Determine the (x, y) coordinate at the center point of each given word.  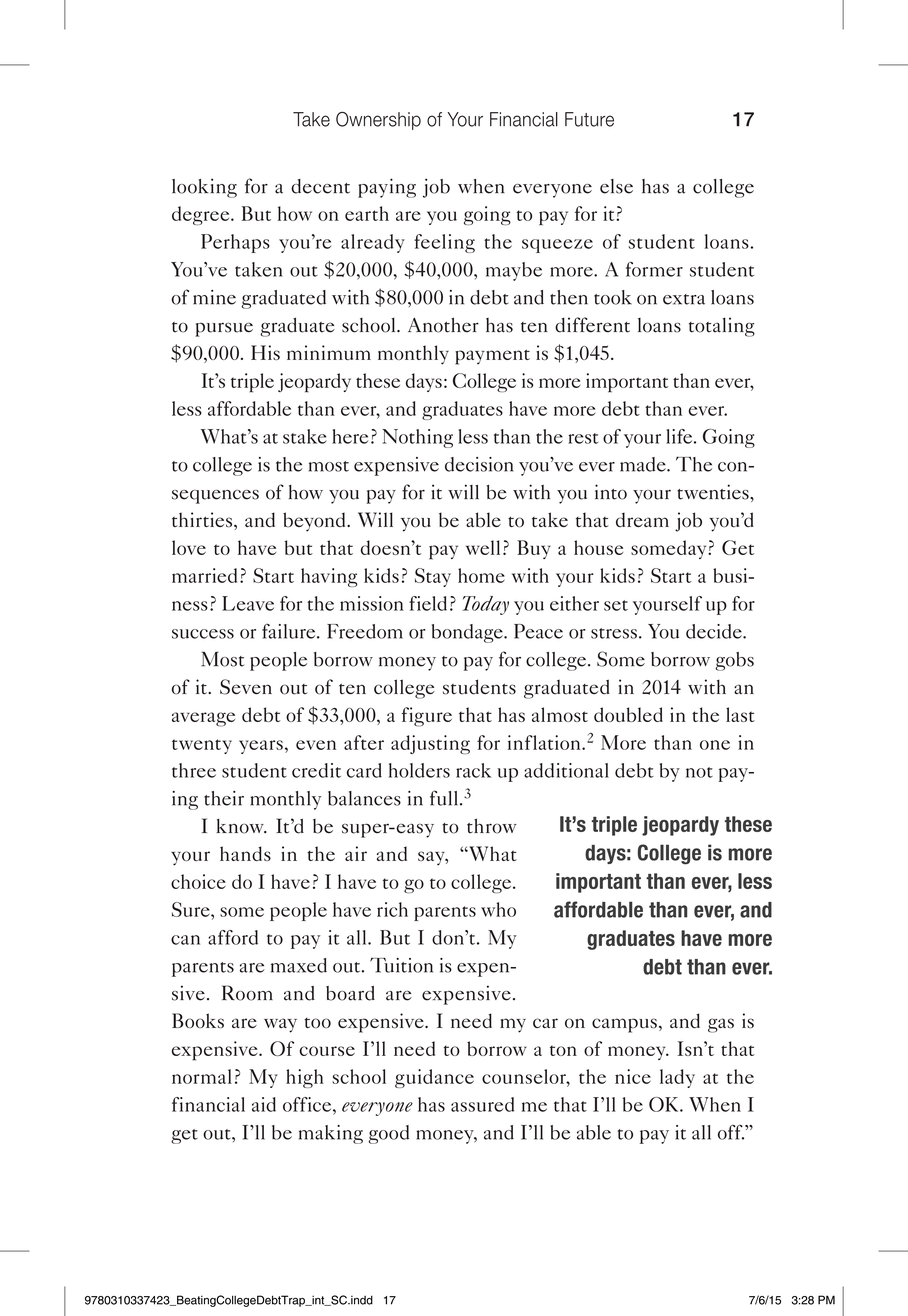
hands (245, 853)
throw (492, 826)
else (616, 186)
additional (566, 770)
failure (290, 631)
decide (715, 631)
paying (387, 188)
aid (264, 1104)
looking (204, 188)
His (265, 352)
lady (677, 1078)
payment (492, 357)
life (680, 436)
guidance (434, 1078)
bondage (468, 633)
